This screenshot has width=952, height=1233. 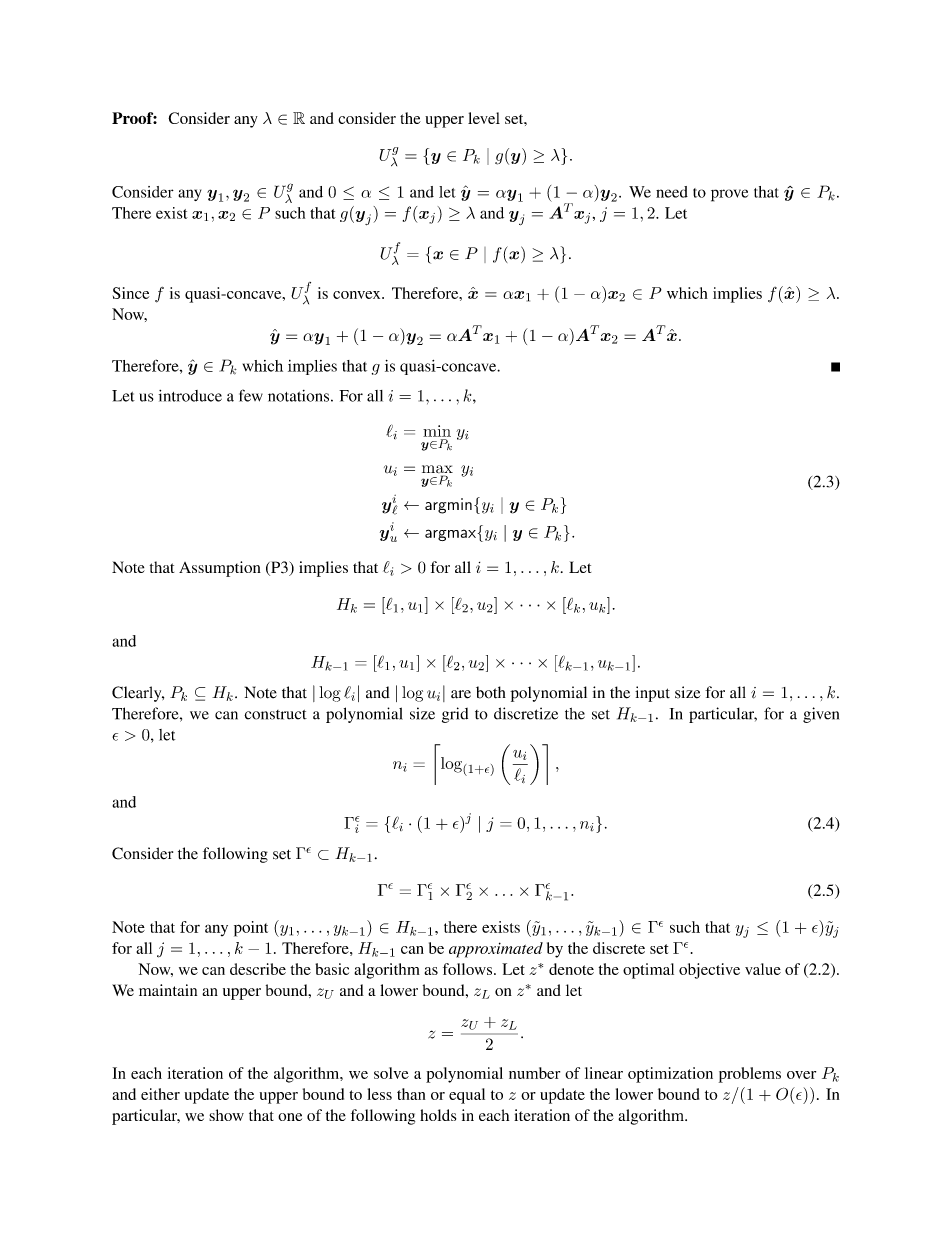 I want to click on show, so click(x=226, y=1115).
